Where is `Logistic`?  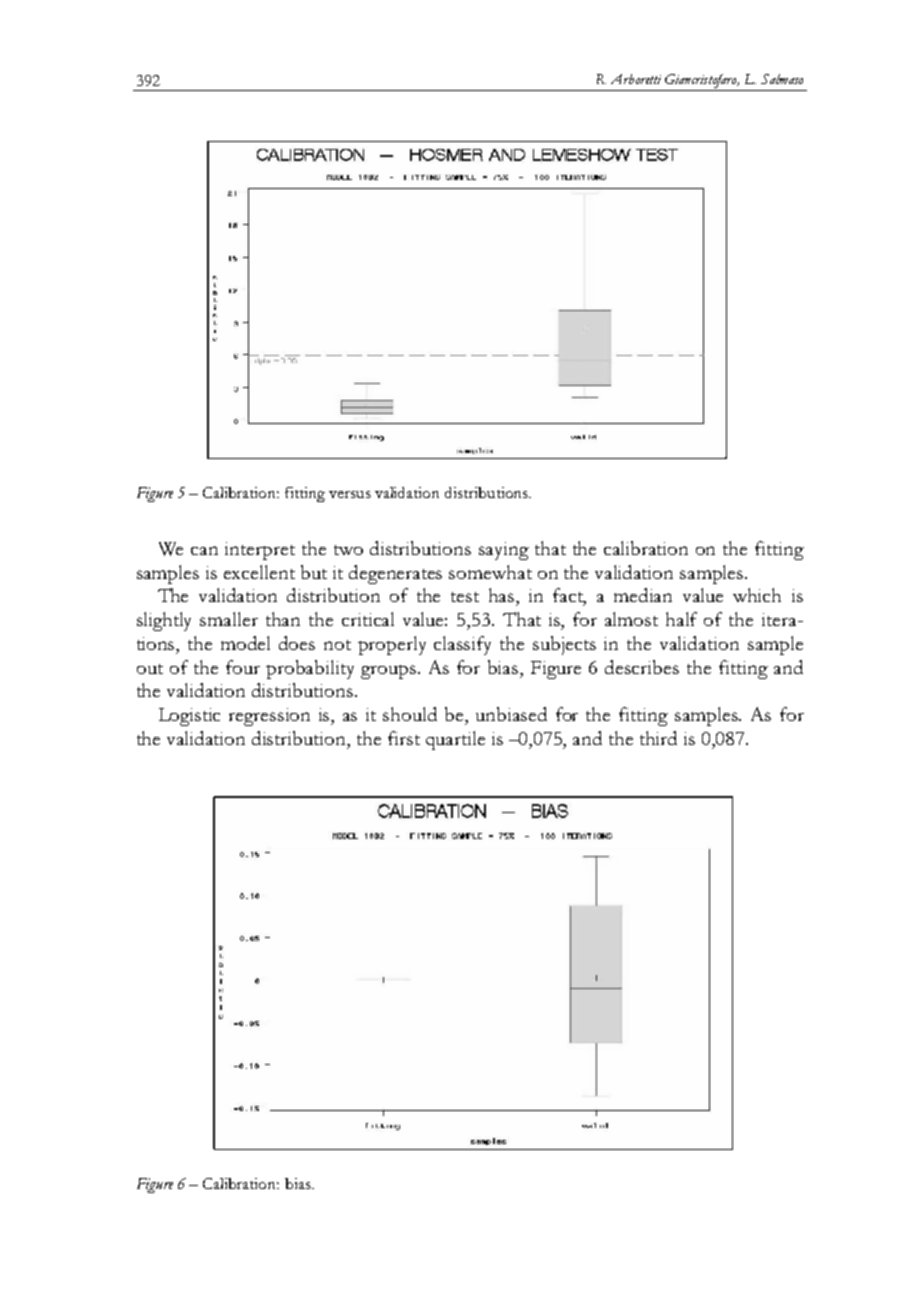 Logistic is located at coordinates (189, 717).
